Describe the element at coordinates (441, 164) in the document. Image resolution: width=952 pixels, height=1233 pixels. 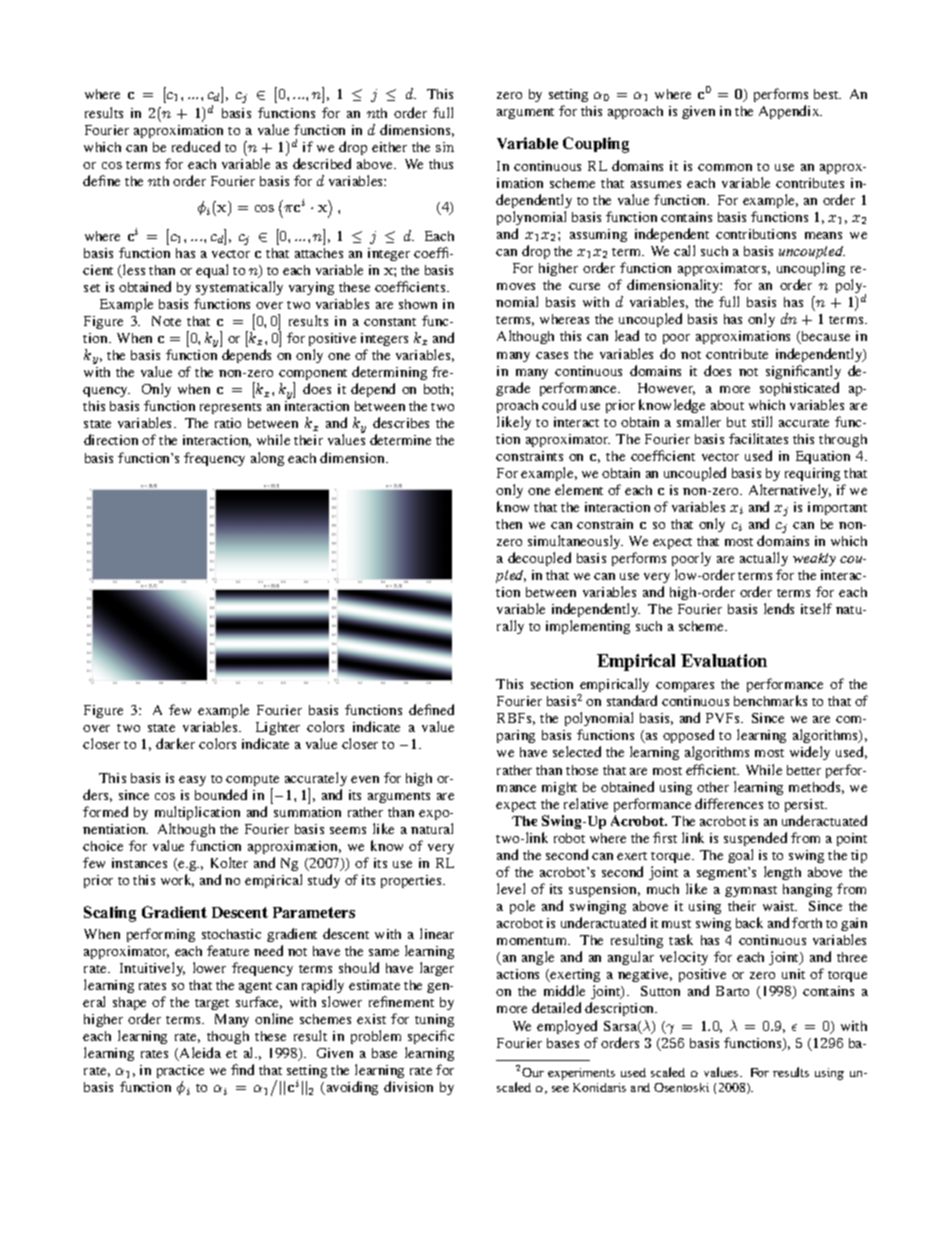
I see `thus` at that location.
